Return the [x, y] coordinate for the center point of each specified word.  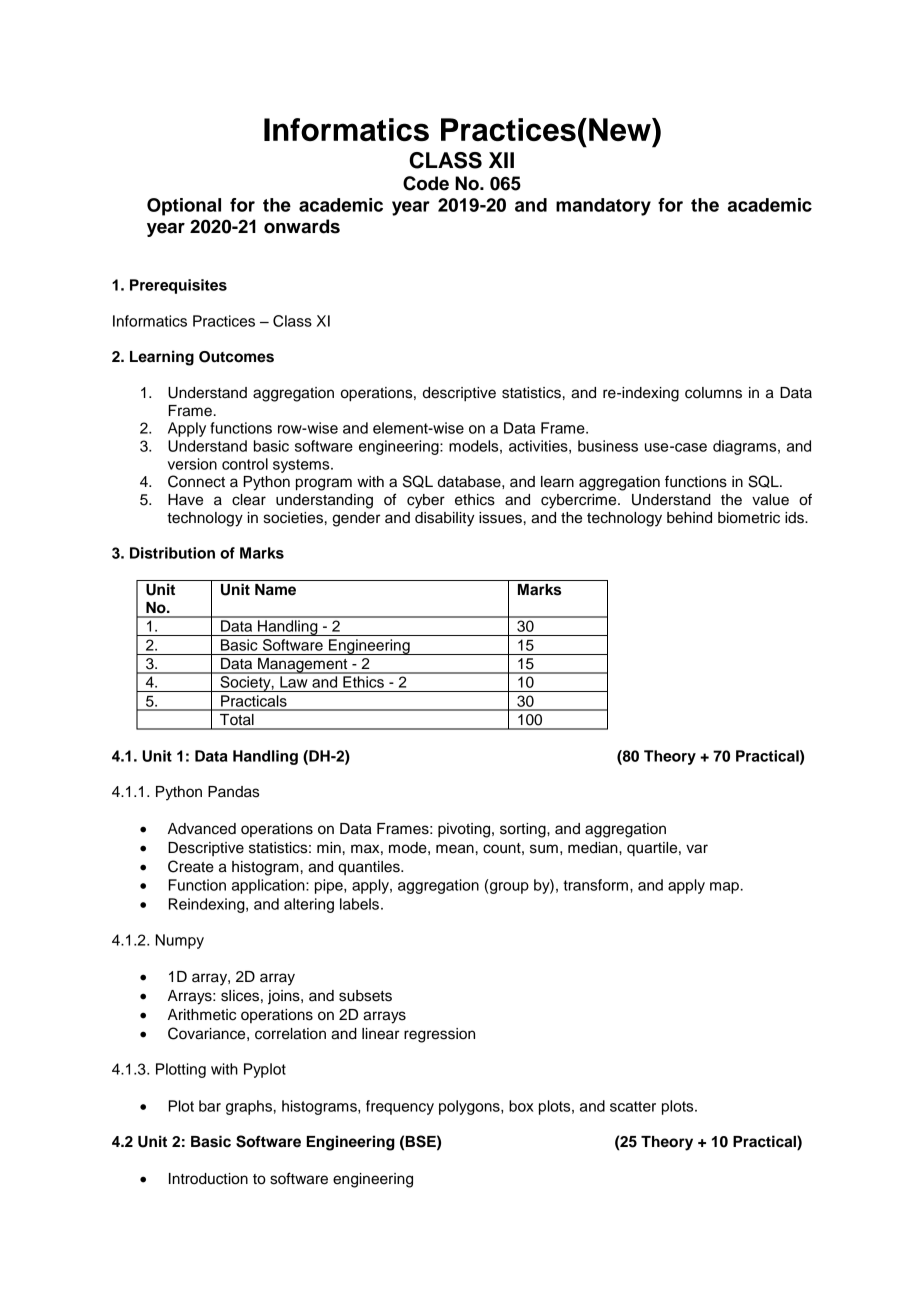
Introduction [208, 1179]
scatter [633, 1106]
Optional [184, 207]
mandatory [603, 207]
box [521, 1106]
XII [501, 160]
